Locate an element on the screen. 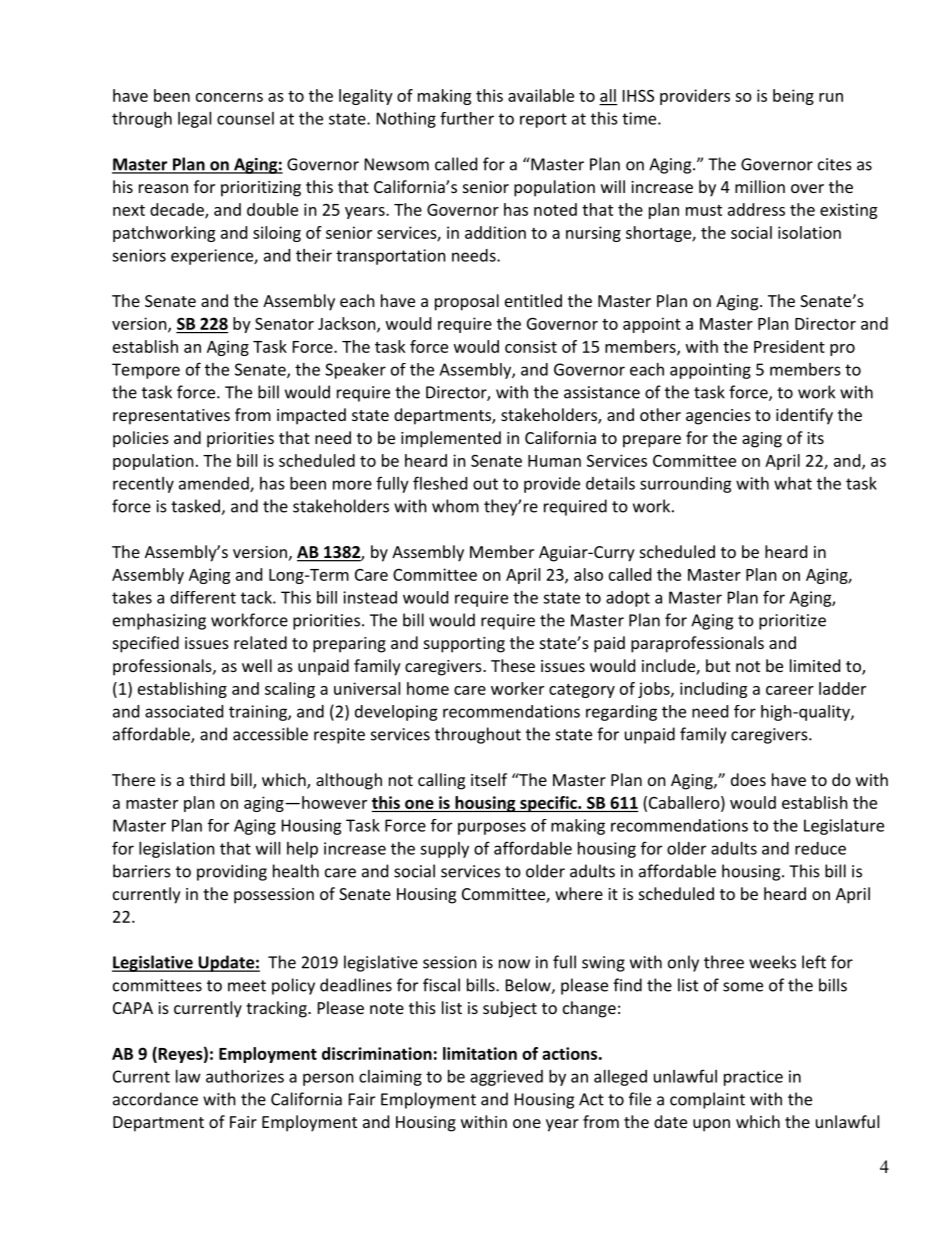  reduce is located at coordinates (820, 848).
